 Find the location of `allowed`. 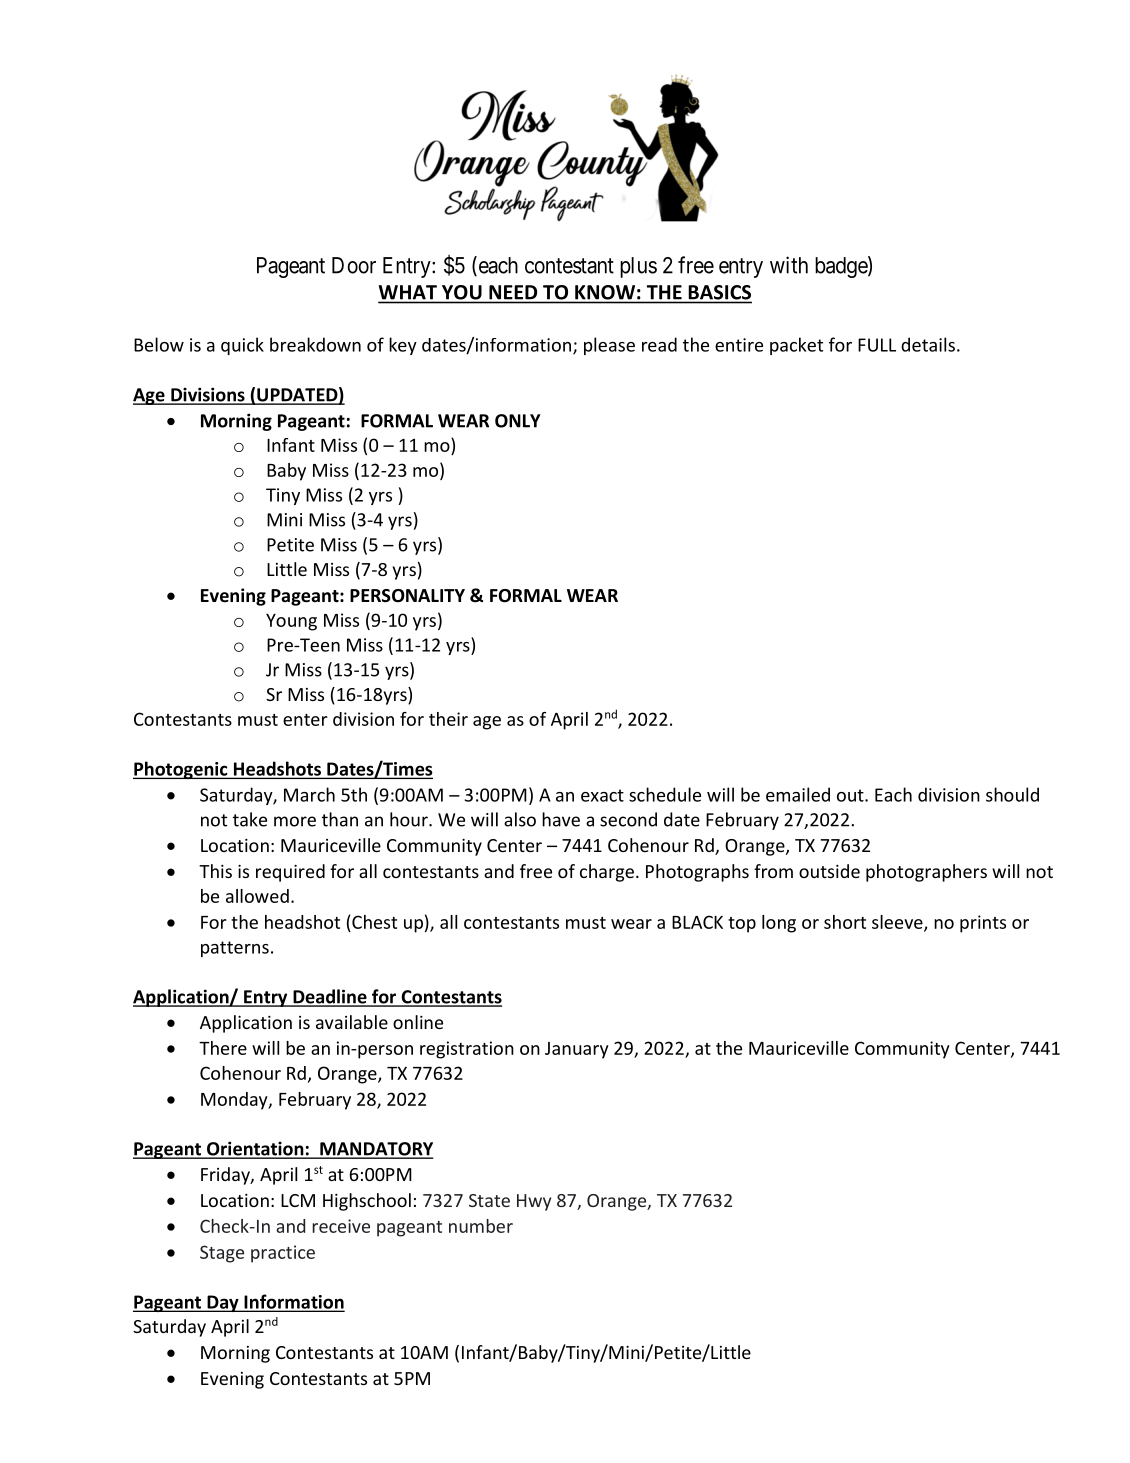

allowed is located at coordinates (257, 896).
